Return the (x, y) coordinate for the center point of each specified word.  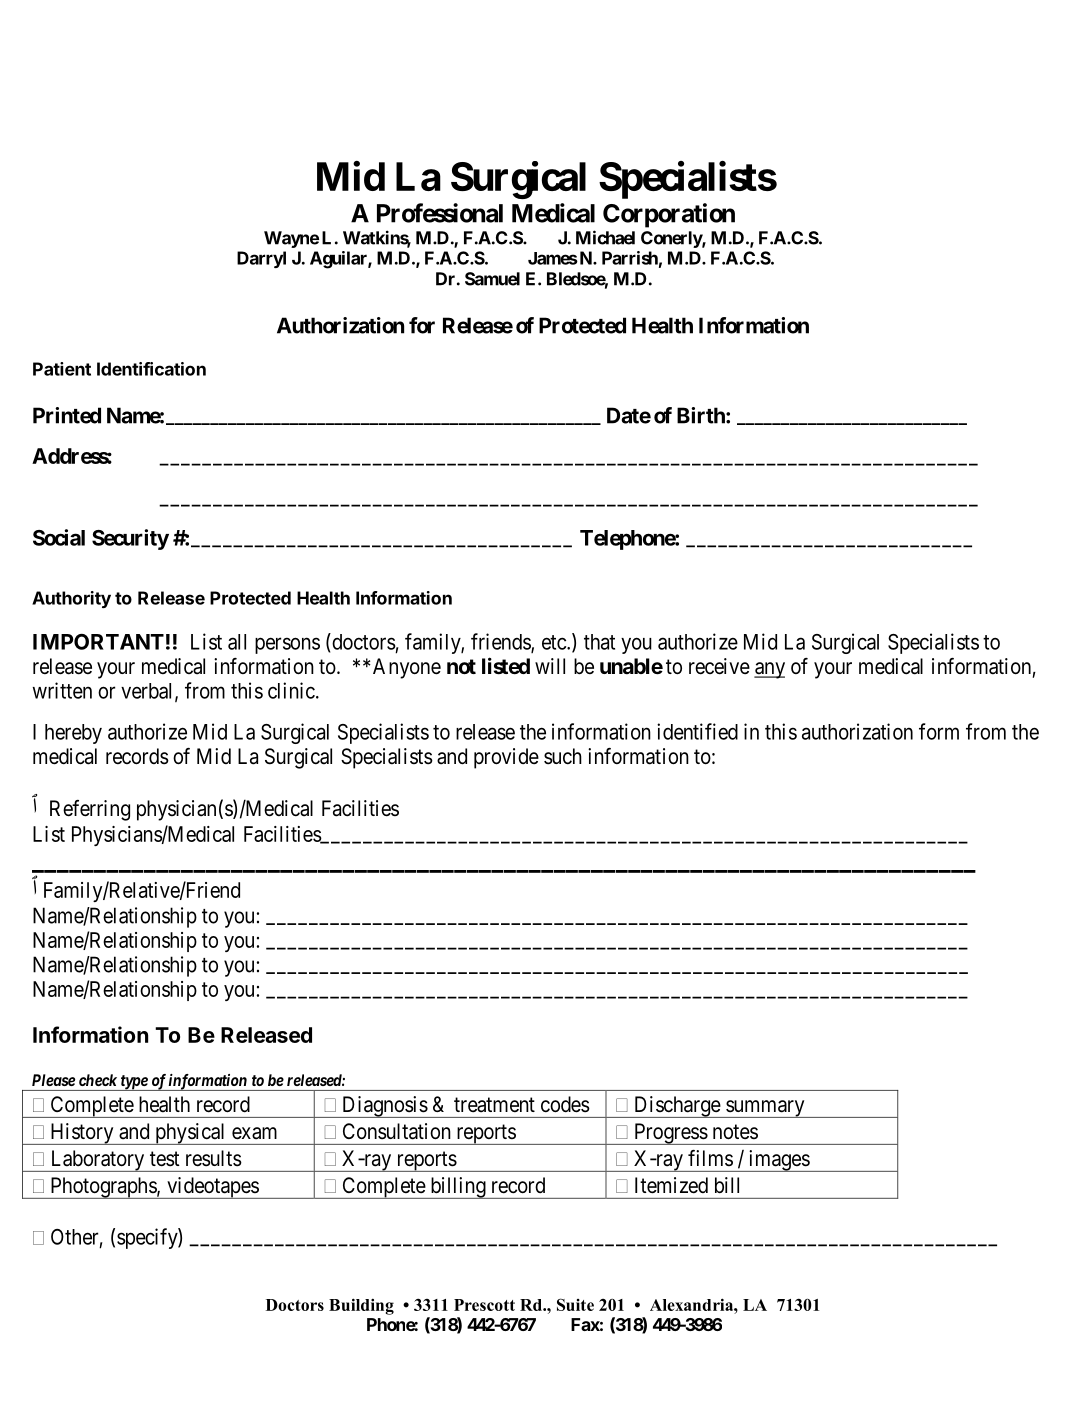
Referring (90, 810)
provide (506, 758)
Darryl (261, 259)
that (599, 642)
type (133, 1083)
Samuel (492, 279)
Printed (67, 415)
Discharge (677, 1107)
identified (697, 731)
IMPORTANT (98, 642)
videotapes (212, 1188)
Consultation (397, 1131)
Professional (440, 213)
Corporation (669, 215)
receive (719, 666)
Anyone (405, 668)
